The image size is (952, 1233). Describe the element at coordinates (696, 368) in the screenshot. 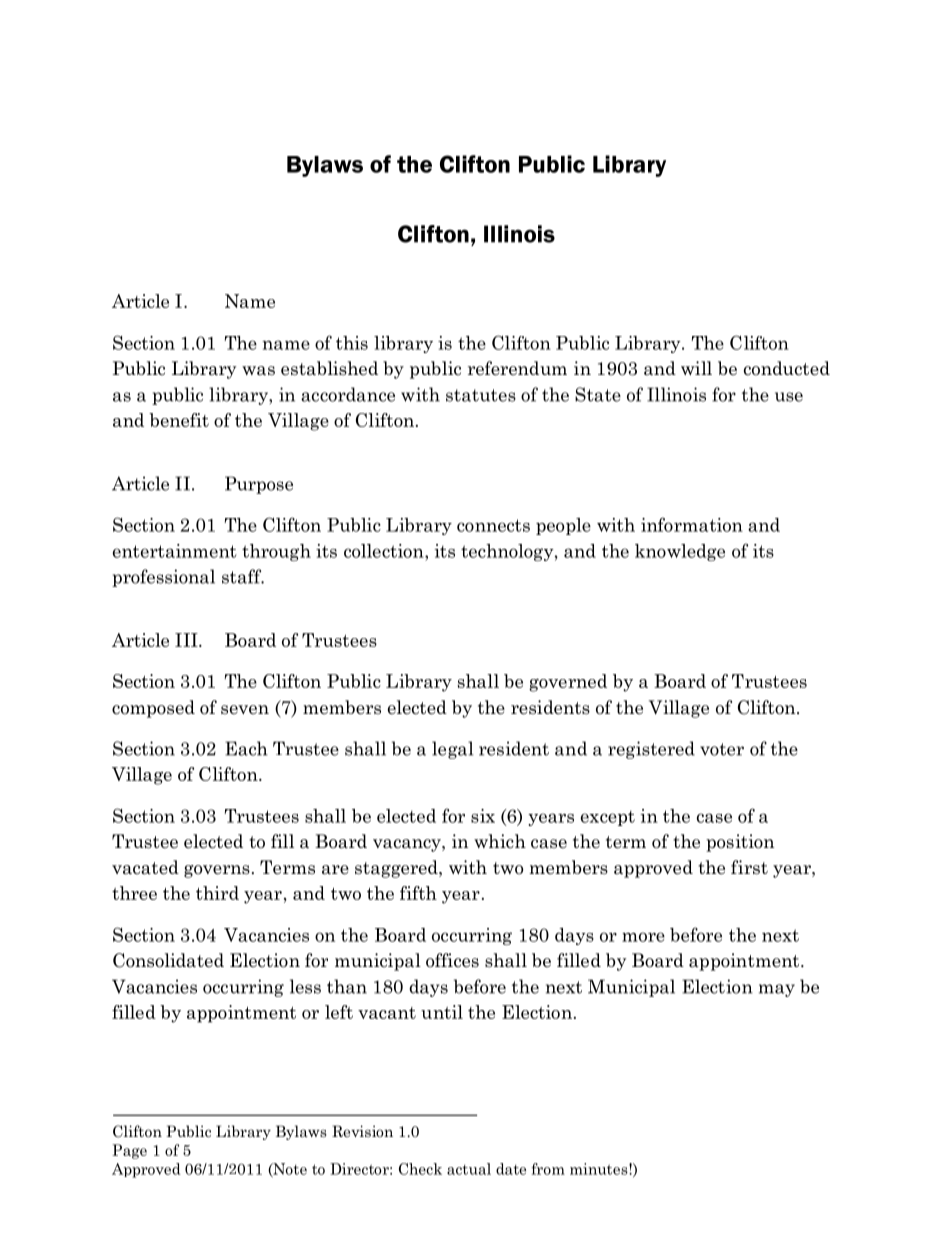

I see `will` at that location.
